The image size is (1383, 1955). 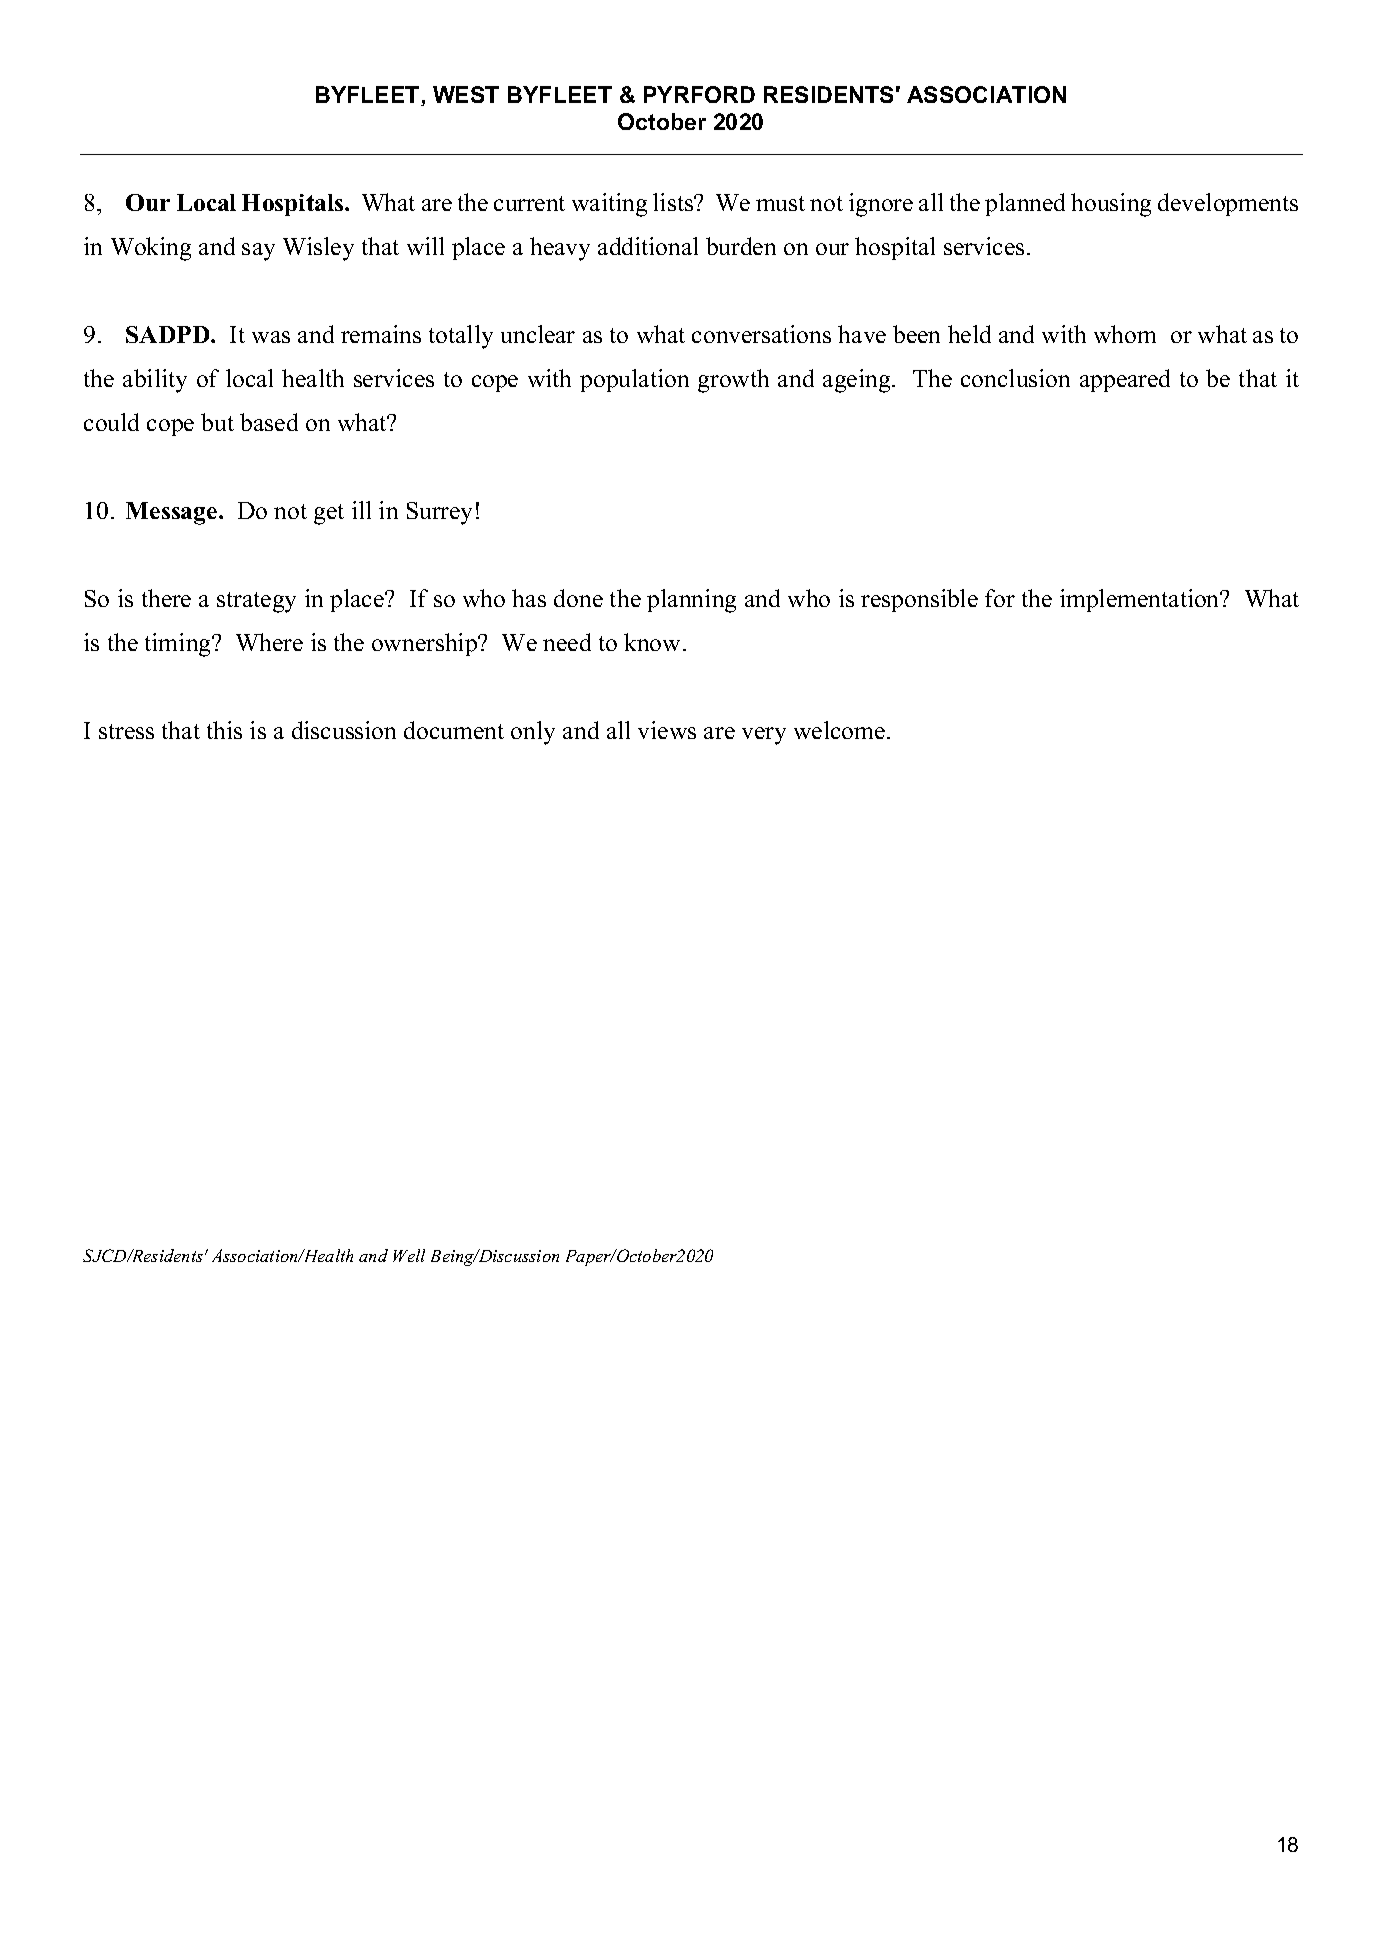 What do you see at coordinates (634, 380) in the page?
I see `population` at bounding box center [634, 380].
